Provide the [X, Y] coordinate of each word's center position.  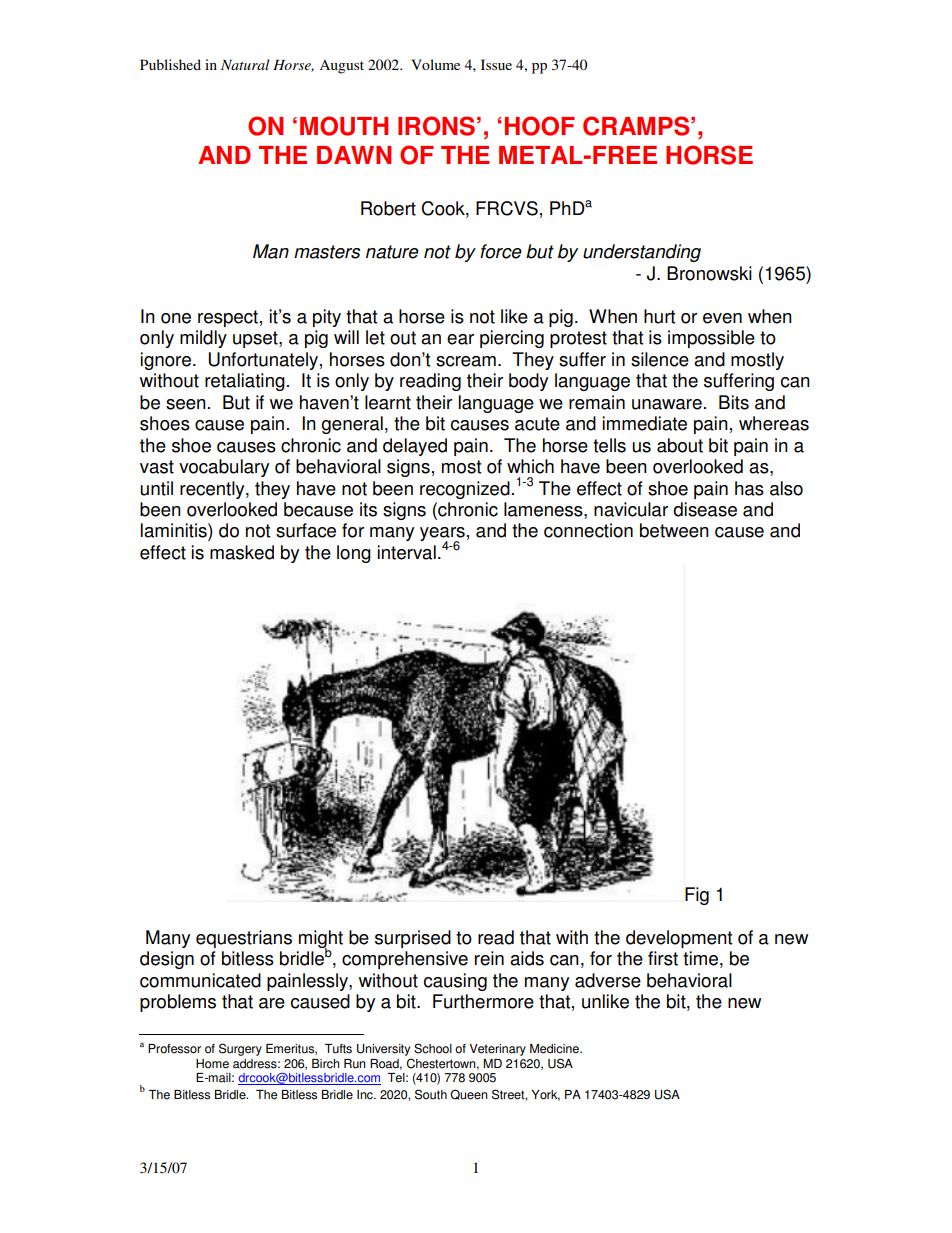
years [442, 535]
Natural [245, 64]
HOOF [540, 126]
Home [212, 1064]
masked [242, 552]
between [674, 530]
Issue [496, 64]
